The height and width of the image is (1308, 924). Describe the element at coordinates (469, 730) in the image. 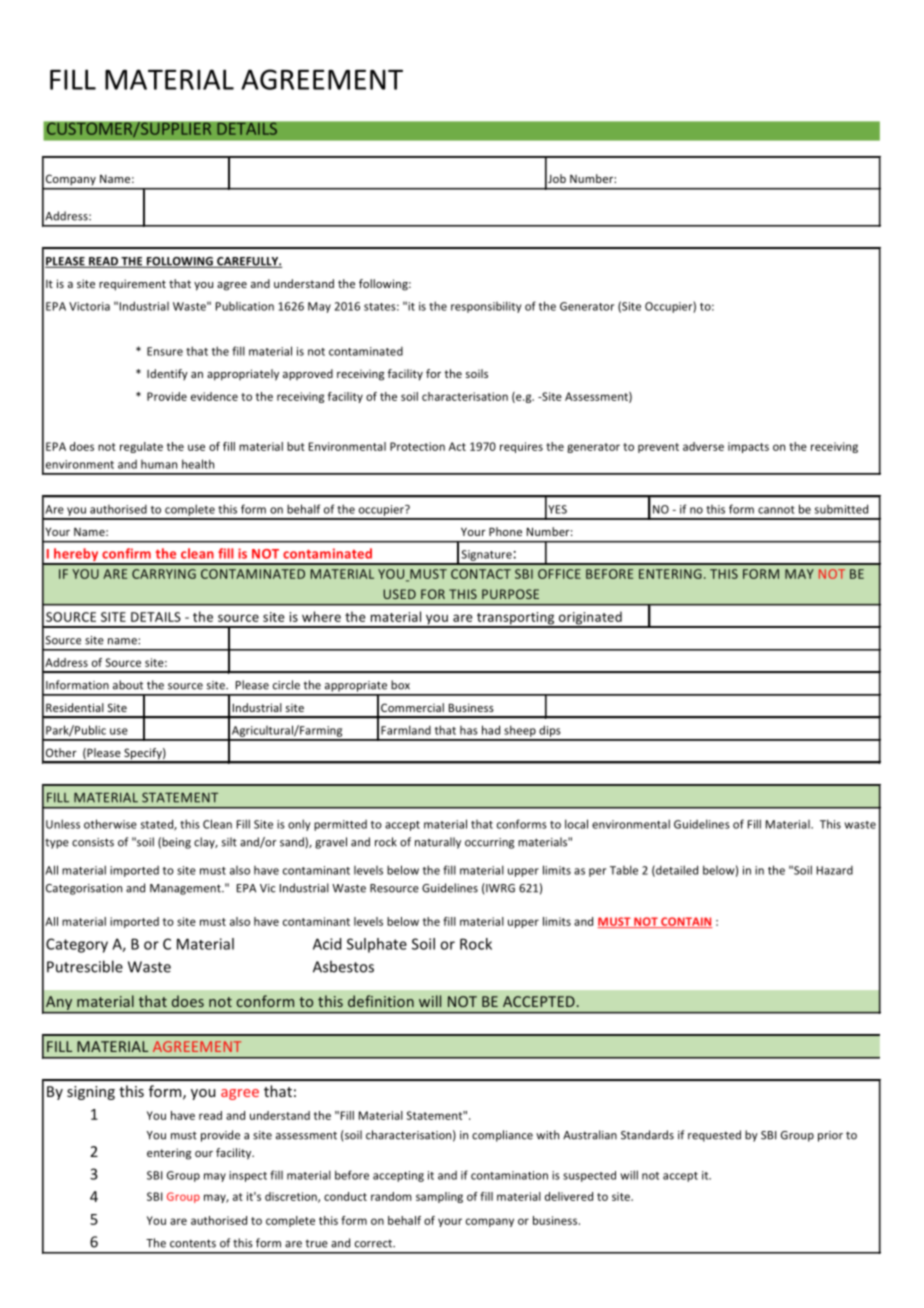

I see `has` at that location.
